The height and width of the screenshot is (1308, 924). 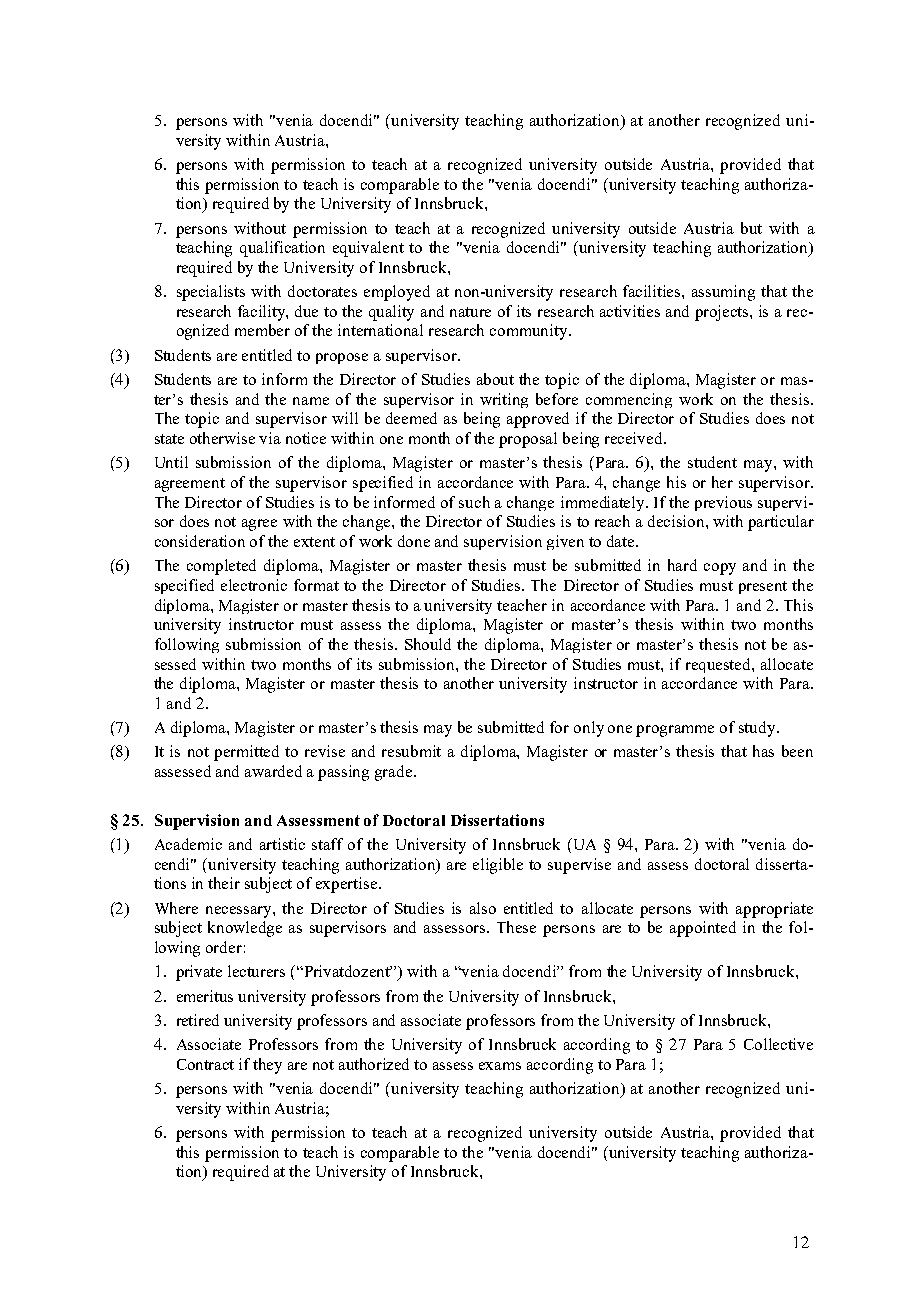 What do you see at coordinates (267, 1066) in the screenshot?
I see `they` at bounding box center [267, 1066].
